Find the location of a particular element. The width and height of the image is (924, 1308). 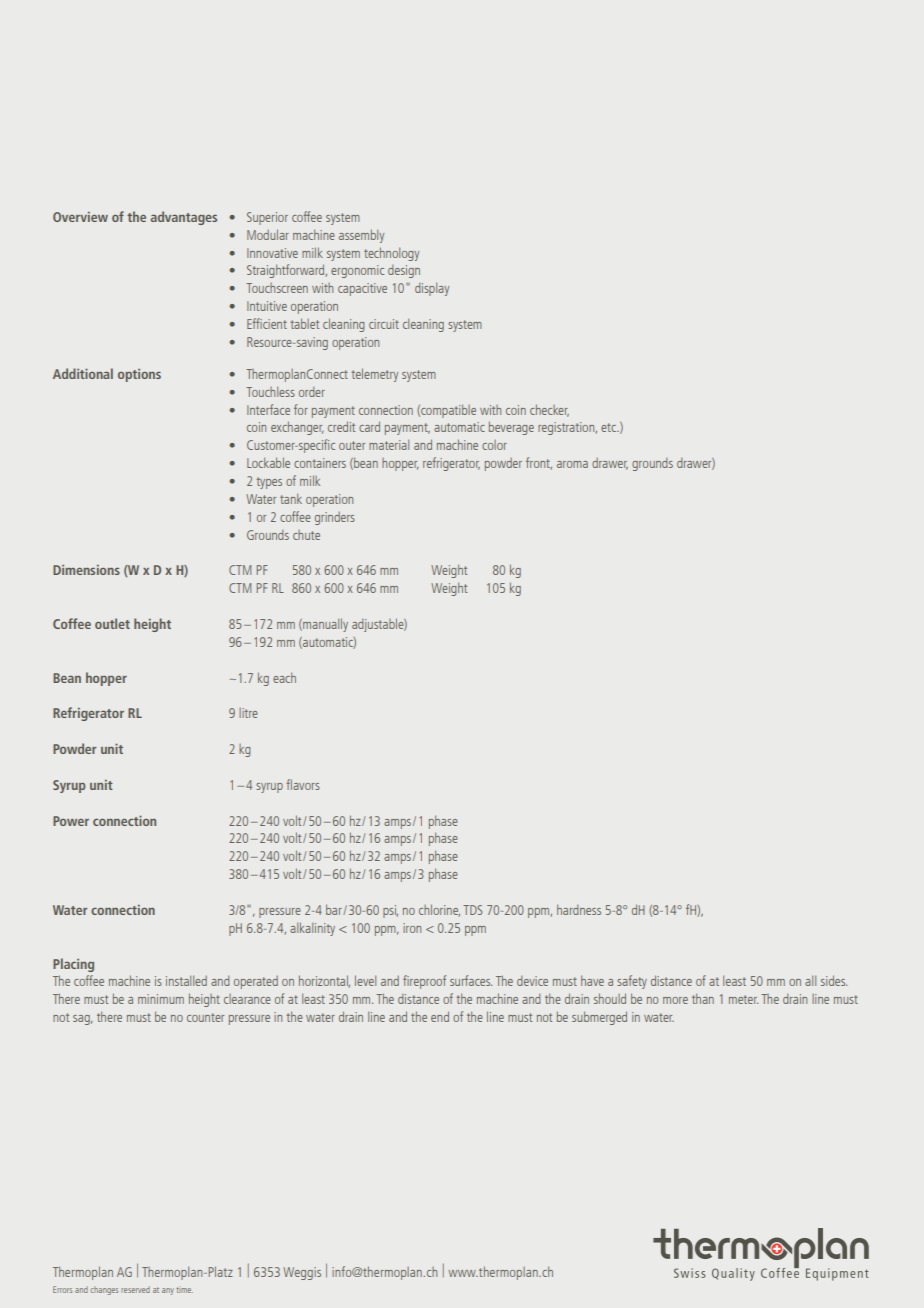

time is located at coordinates (184, 1290).
